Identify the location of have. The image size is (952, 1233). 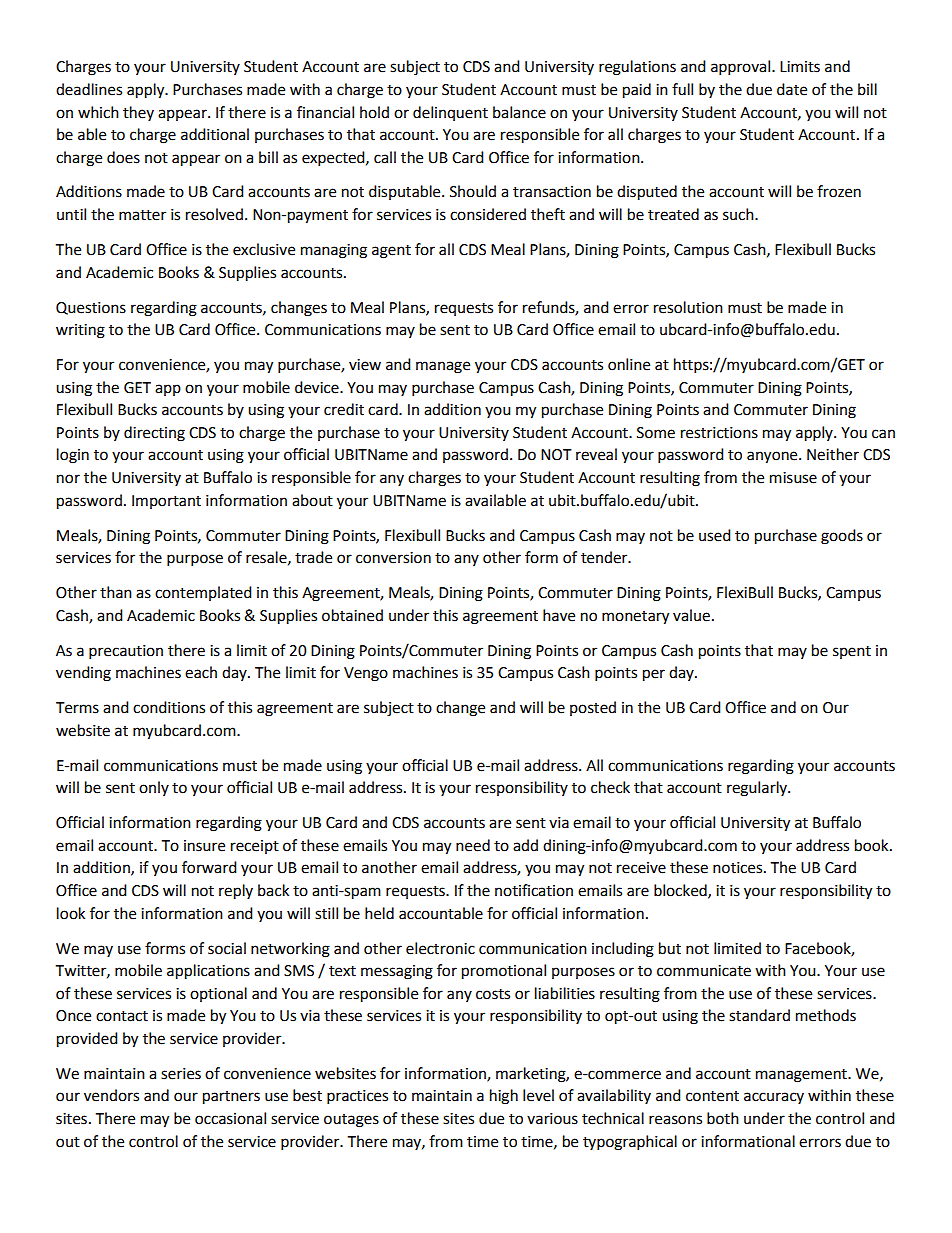
(559, 615).
